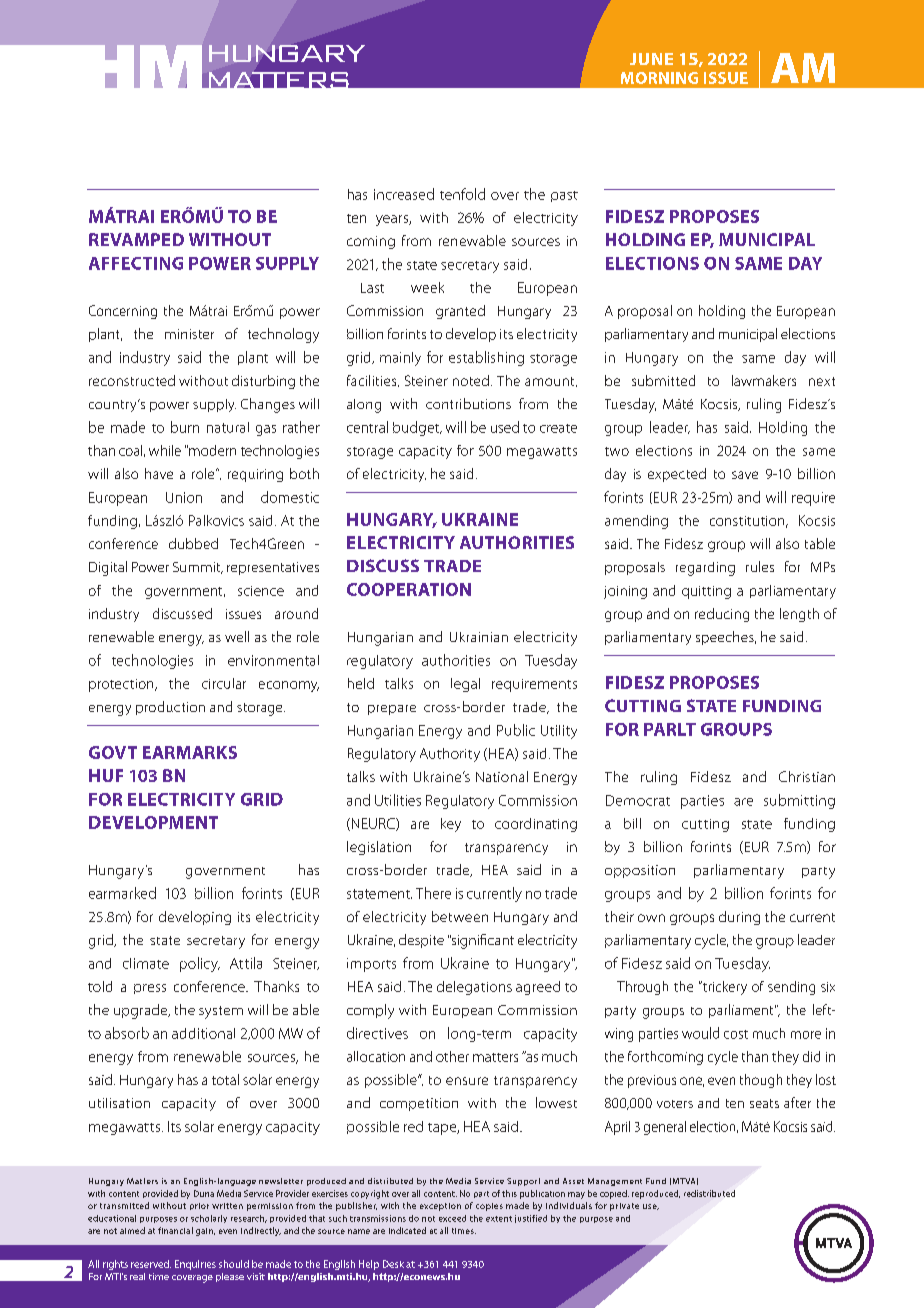  I want to click on financial, so click(175, 1230).
